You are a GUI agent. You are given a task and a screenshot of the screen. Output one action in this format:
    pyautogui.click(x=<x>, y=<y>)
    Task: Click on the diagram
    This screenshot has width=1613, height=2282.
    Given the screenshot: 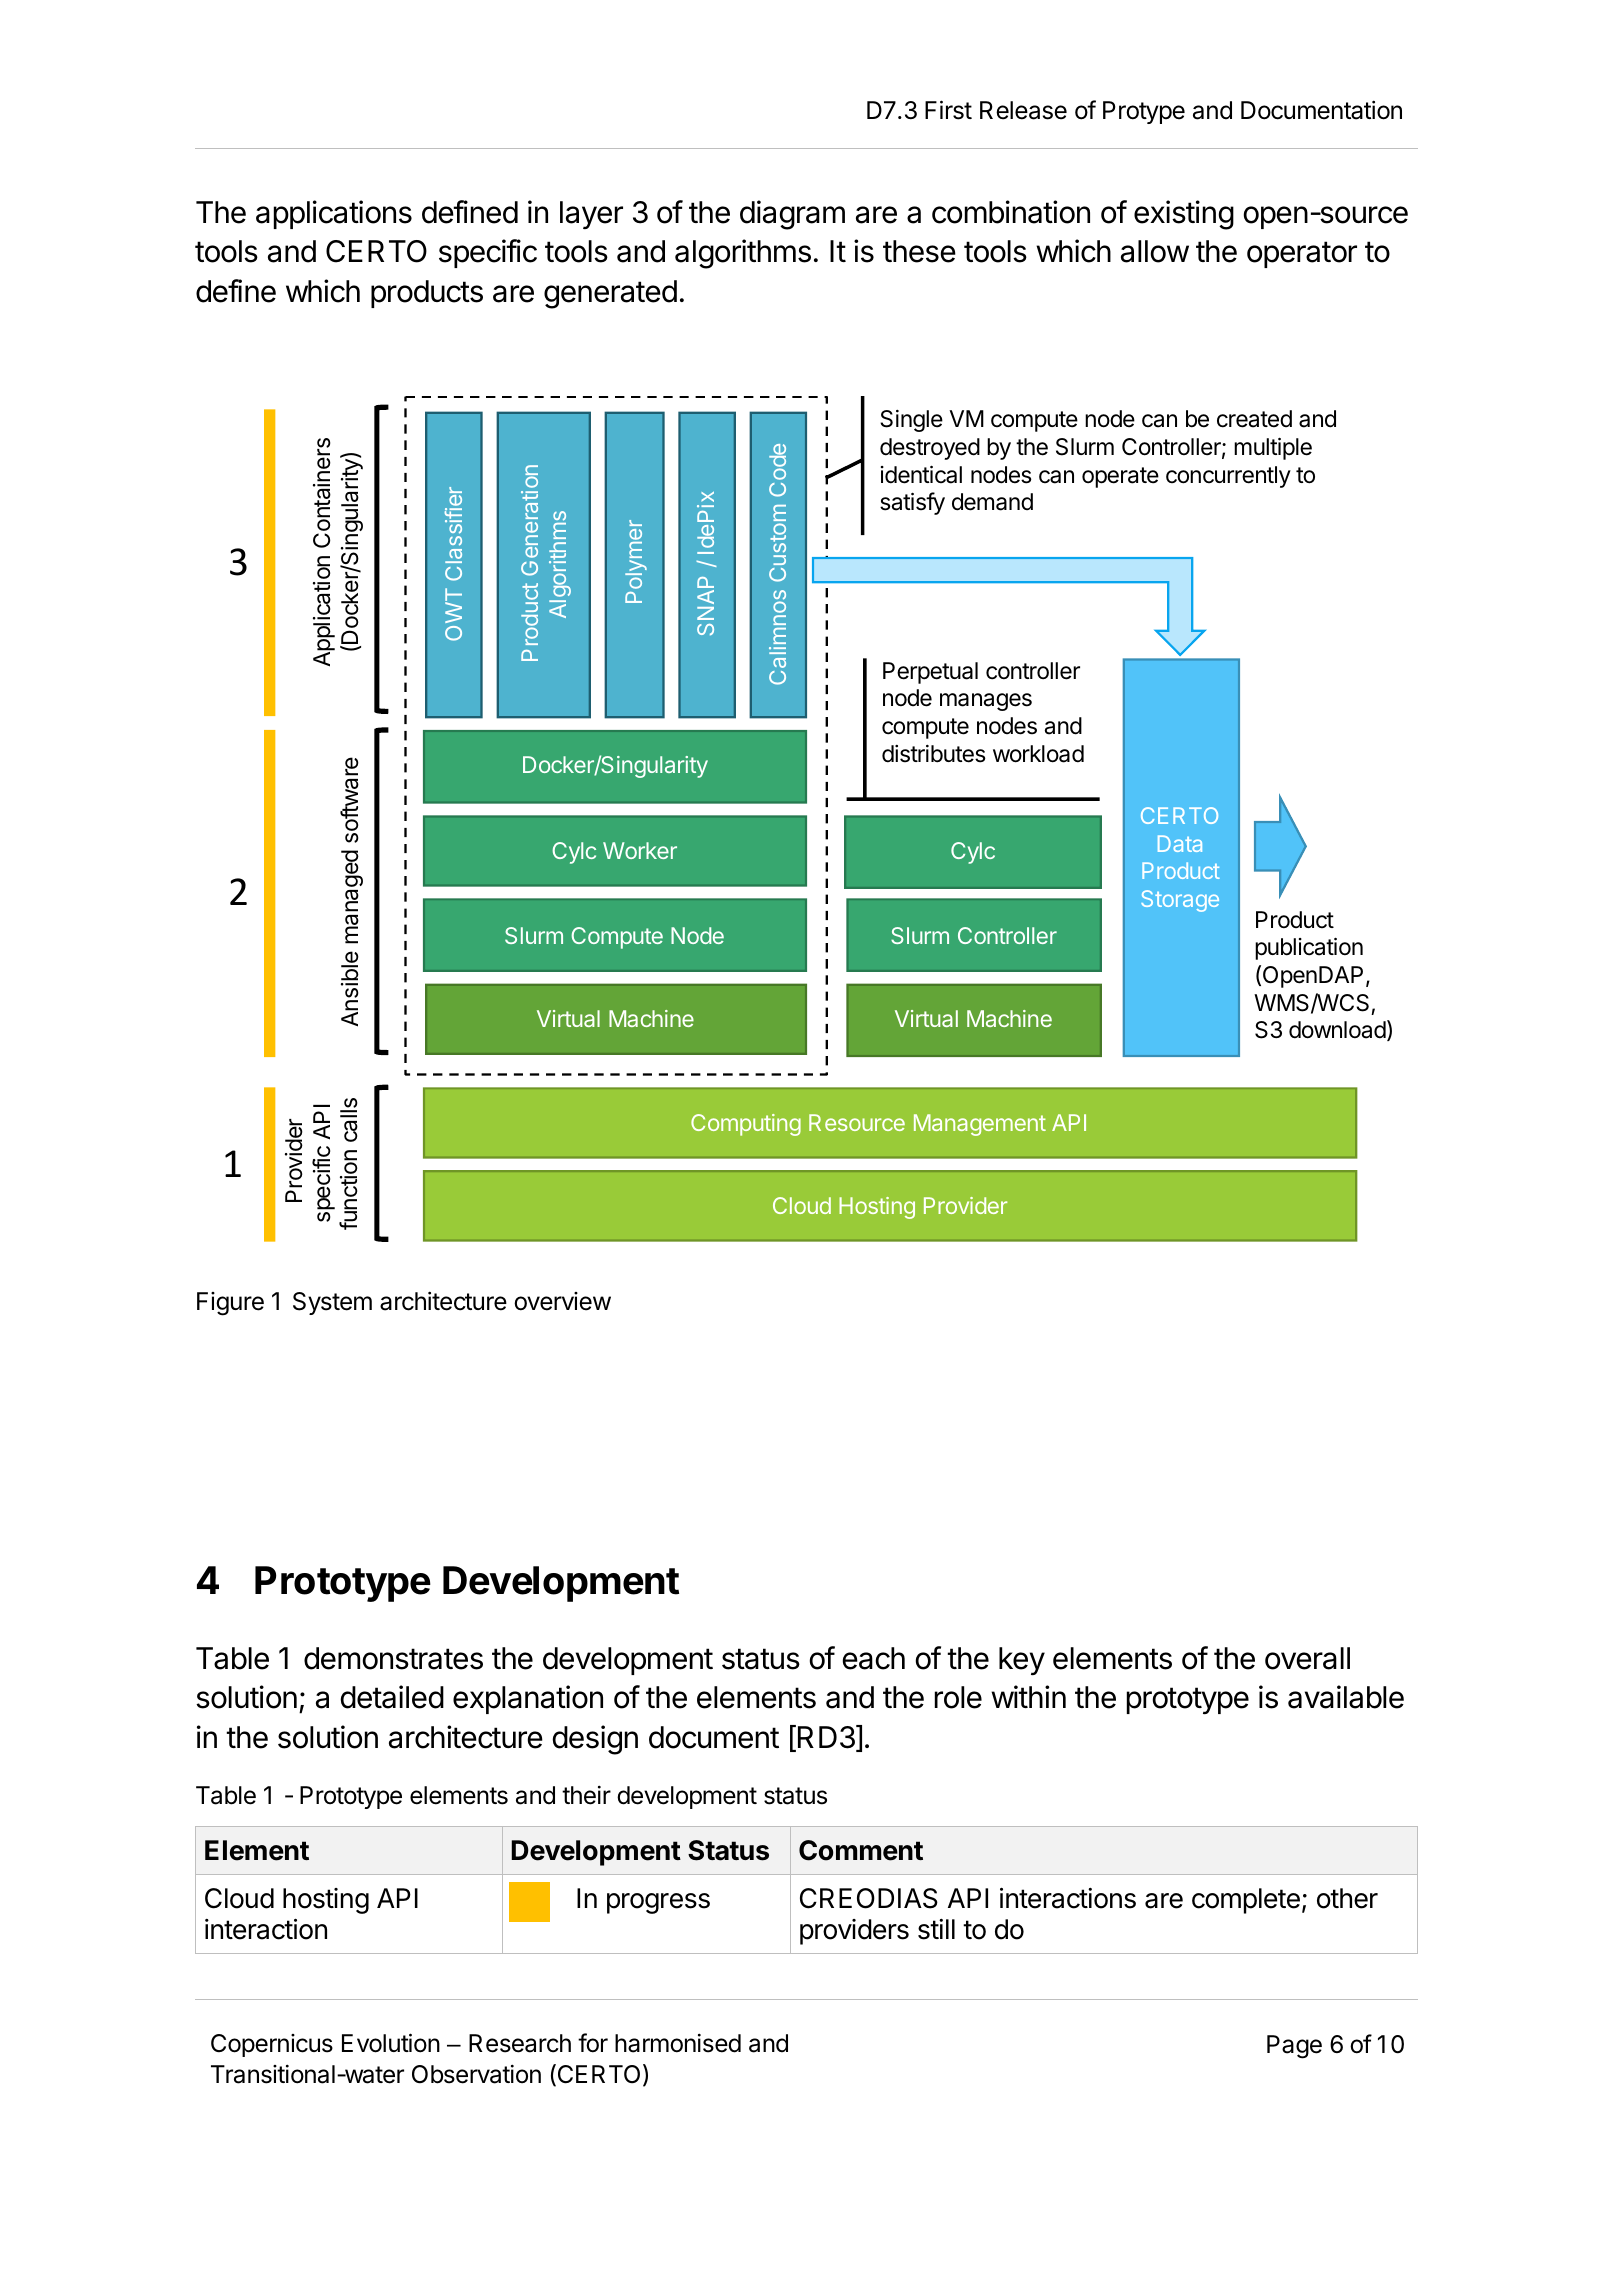 What is the action you would take?
    pyautogui.click(x=792, y=215)
